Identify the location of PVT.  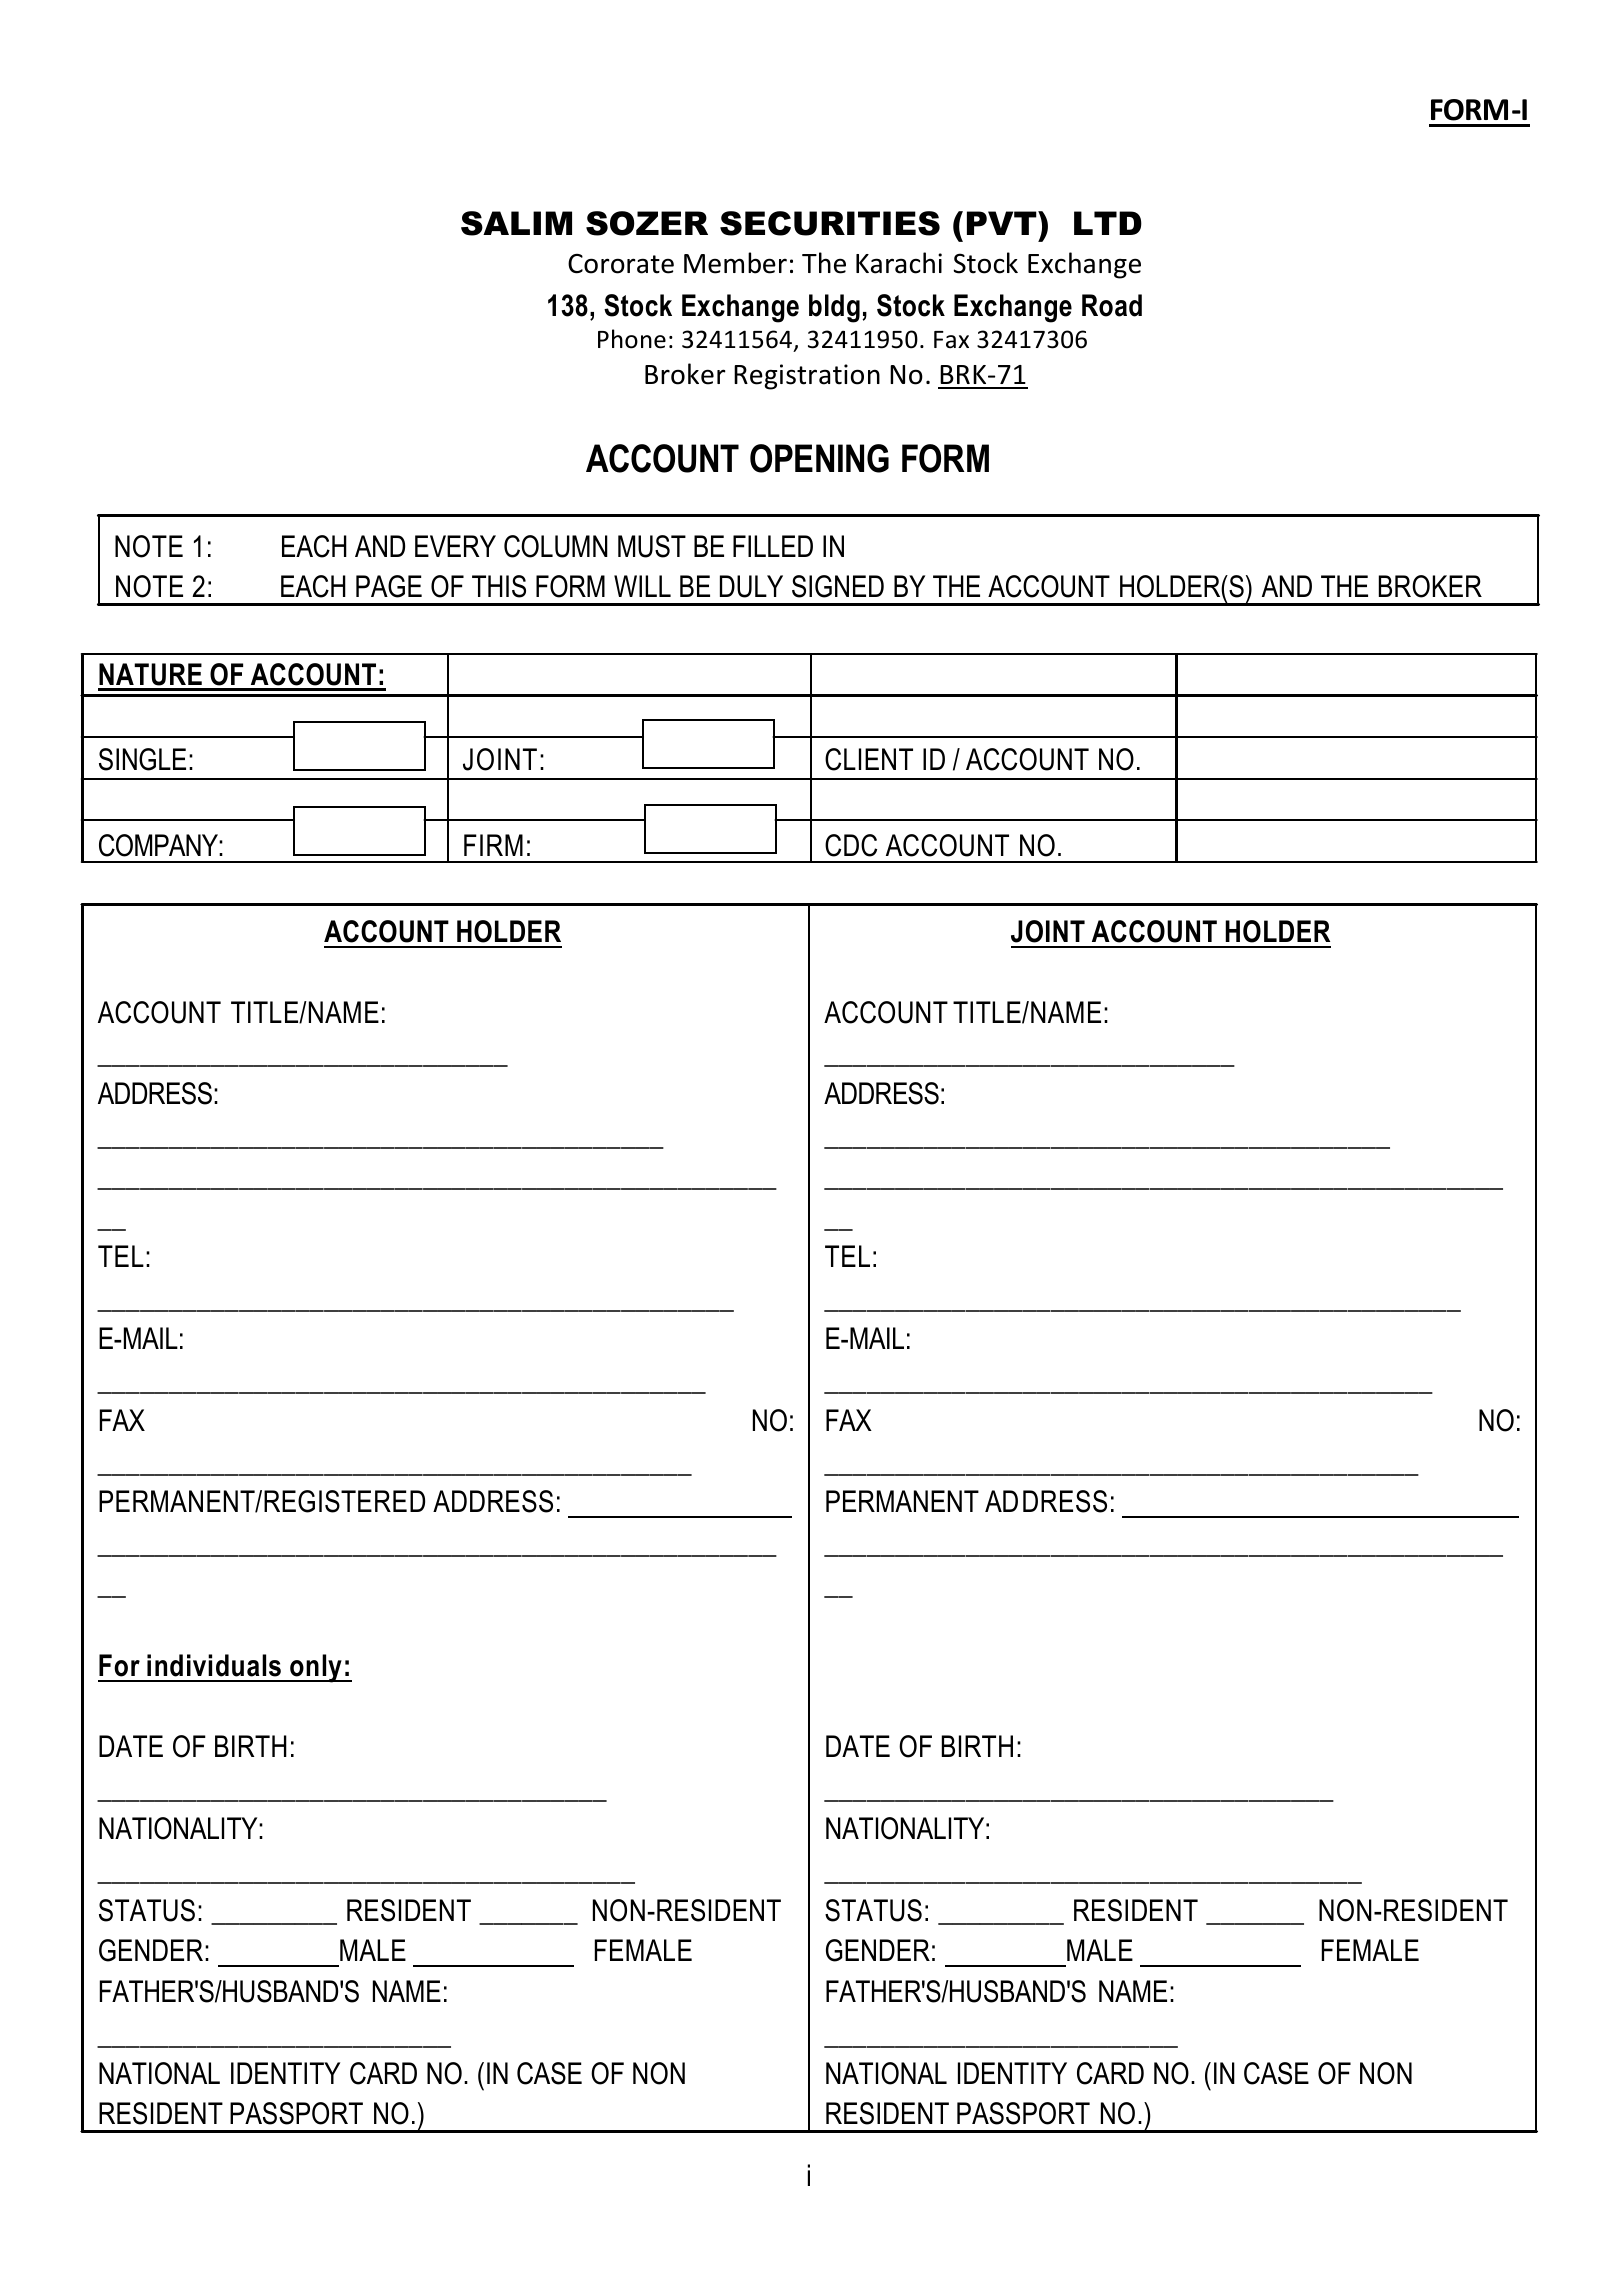
(1003, 223).
